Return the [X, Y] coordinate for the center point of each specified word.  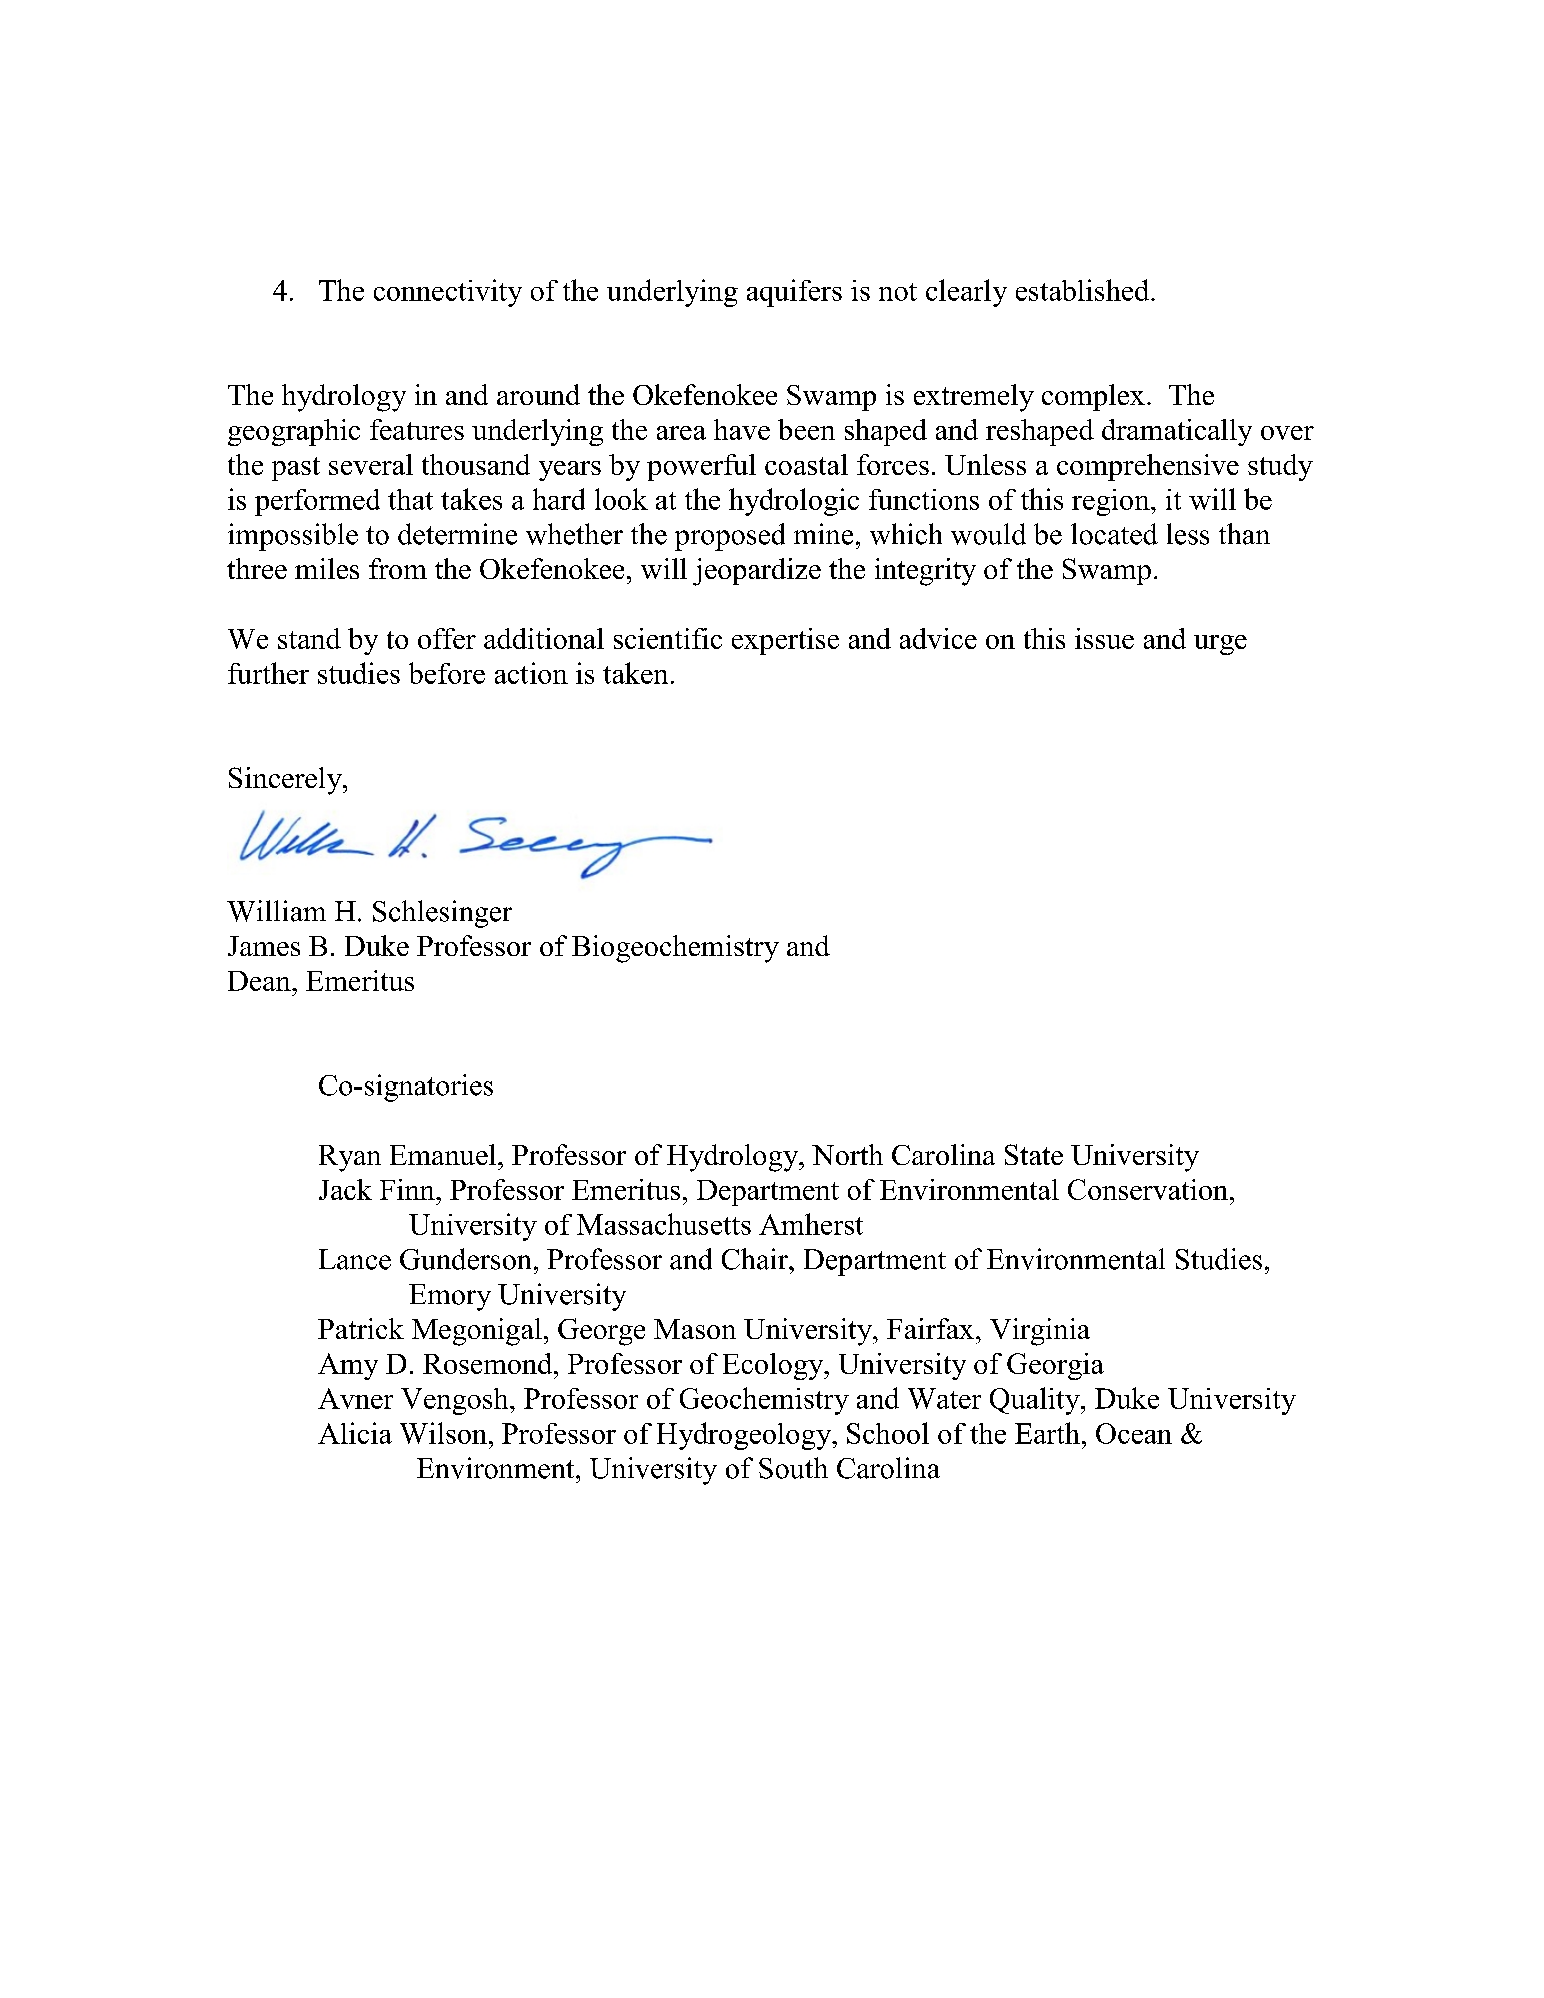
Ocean [1134, 1433]
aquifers [794, 293]
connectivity [448, 293]
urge [1220, 645]
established [1084, 290]
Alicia [355, 1433]
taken [635, 673]
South [793, 1468]
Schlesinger [442, 914]
